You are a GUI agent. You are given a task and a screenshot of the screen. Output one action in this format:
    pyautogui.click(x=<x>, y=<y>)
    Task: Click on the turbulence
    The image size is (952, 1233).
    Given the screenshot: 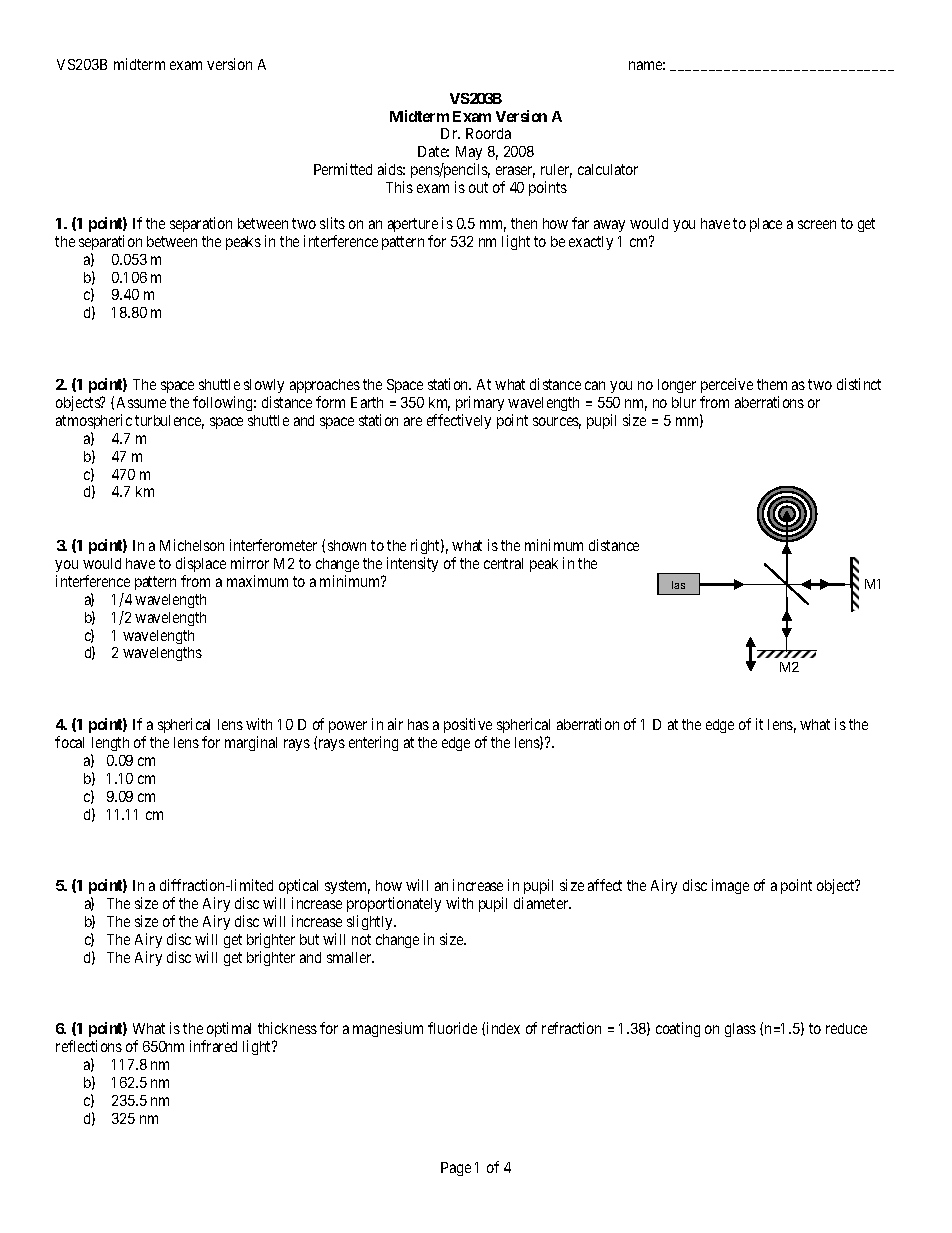 What is the action you would take?
    pyautogui.click(x=169, y=422)
